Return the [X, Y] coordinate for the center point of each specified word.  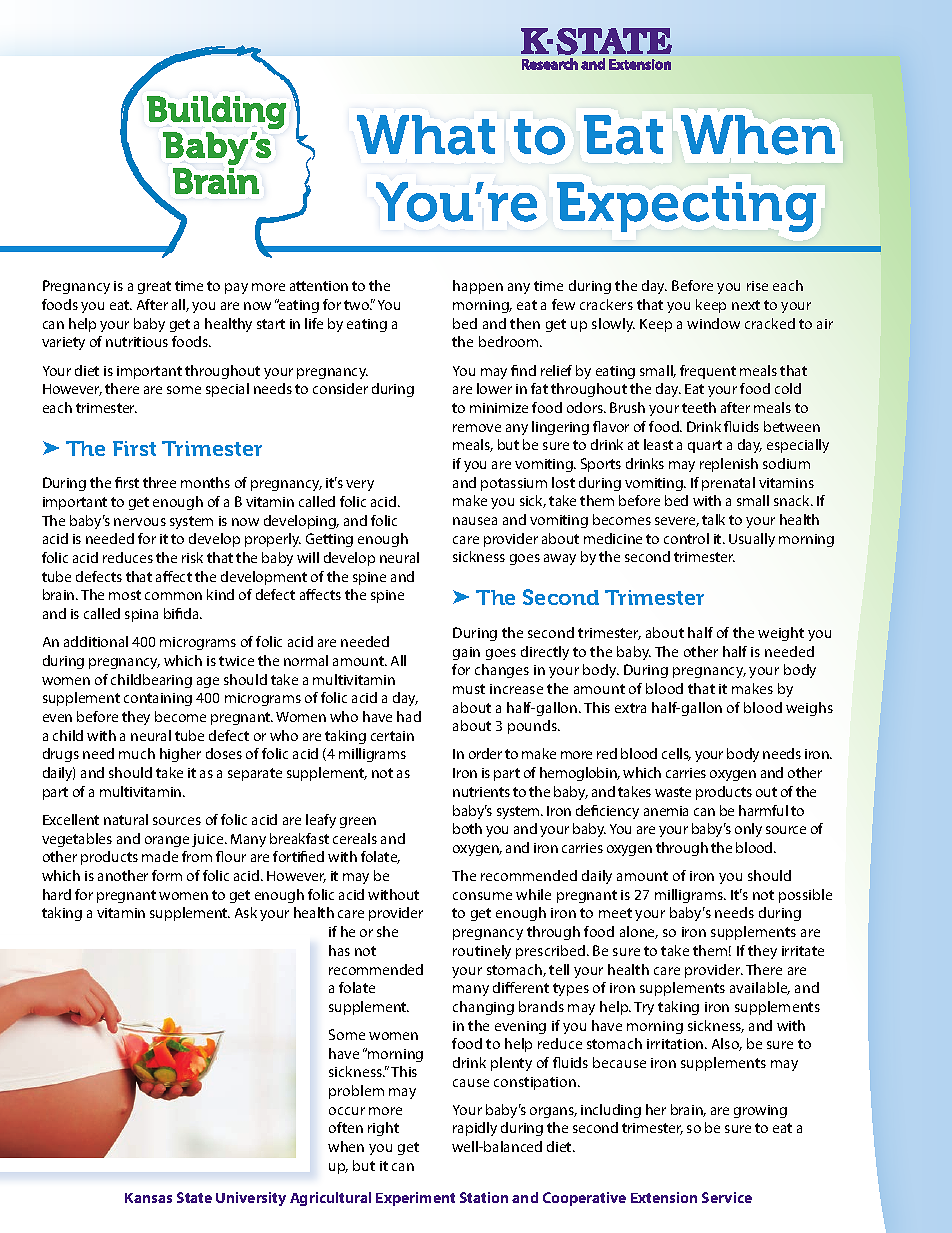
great [154, 287]
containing [158, 699]
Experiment [415, 1199]
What [426, 135]
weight [781, 634]
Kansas [148, 1198]
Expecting [686, 207]
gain [466, 653]
